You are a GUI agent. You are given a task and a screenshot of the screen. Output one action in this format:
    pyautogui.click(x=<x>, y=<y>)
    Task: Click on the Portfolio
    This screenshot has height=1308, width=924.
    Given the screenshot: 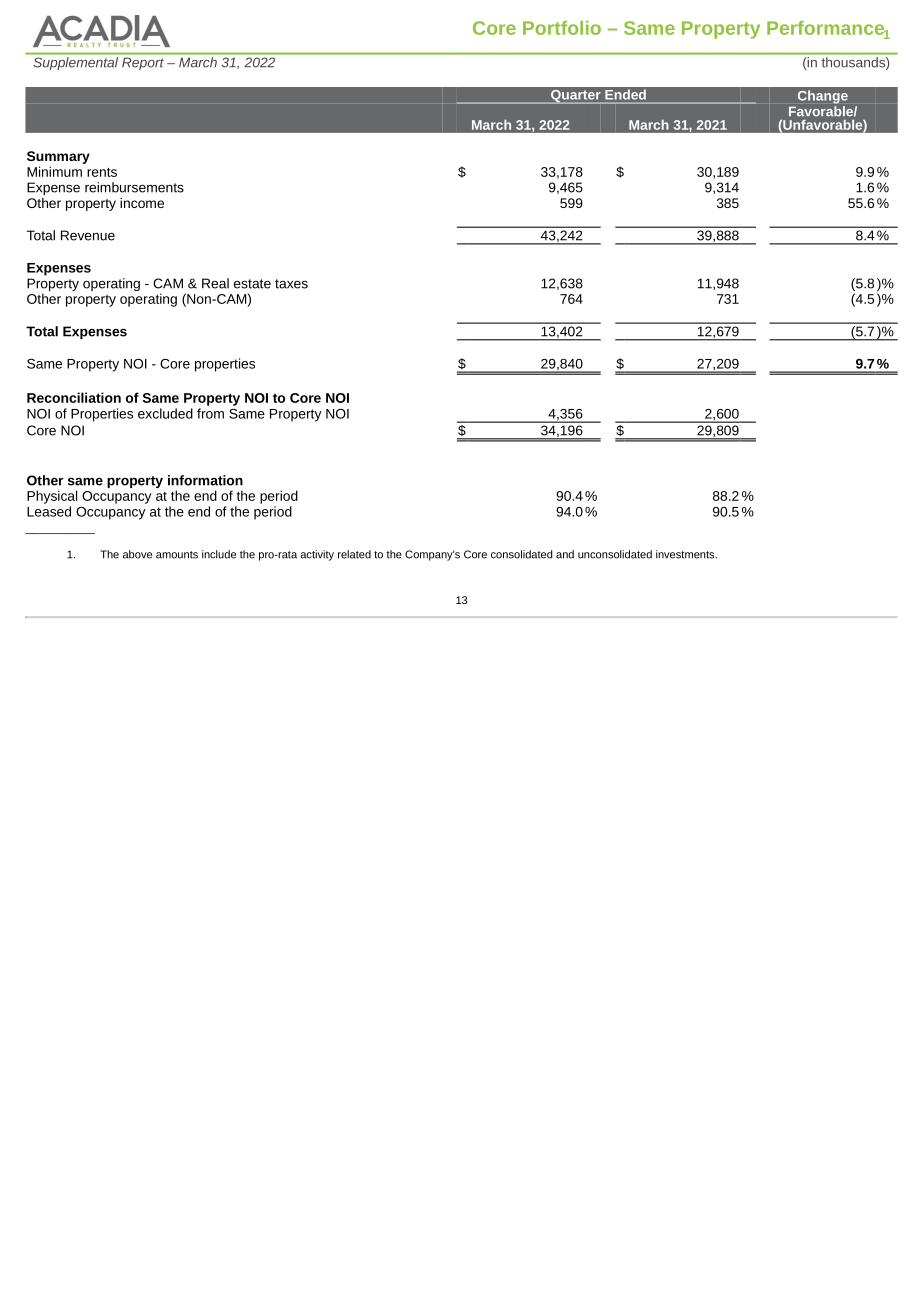 What is the action you would take?
    pyautogui.click(x=562, y=28)
